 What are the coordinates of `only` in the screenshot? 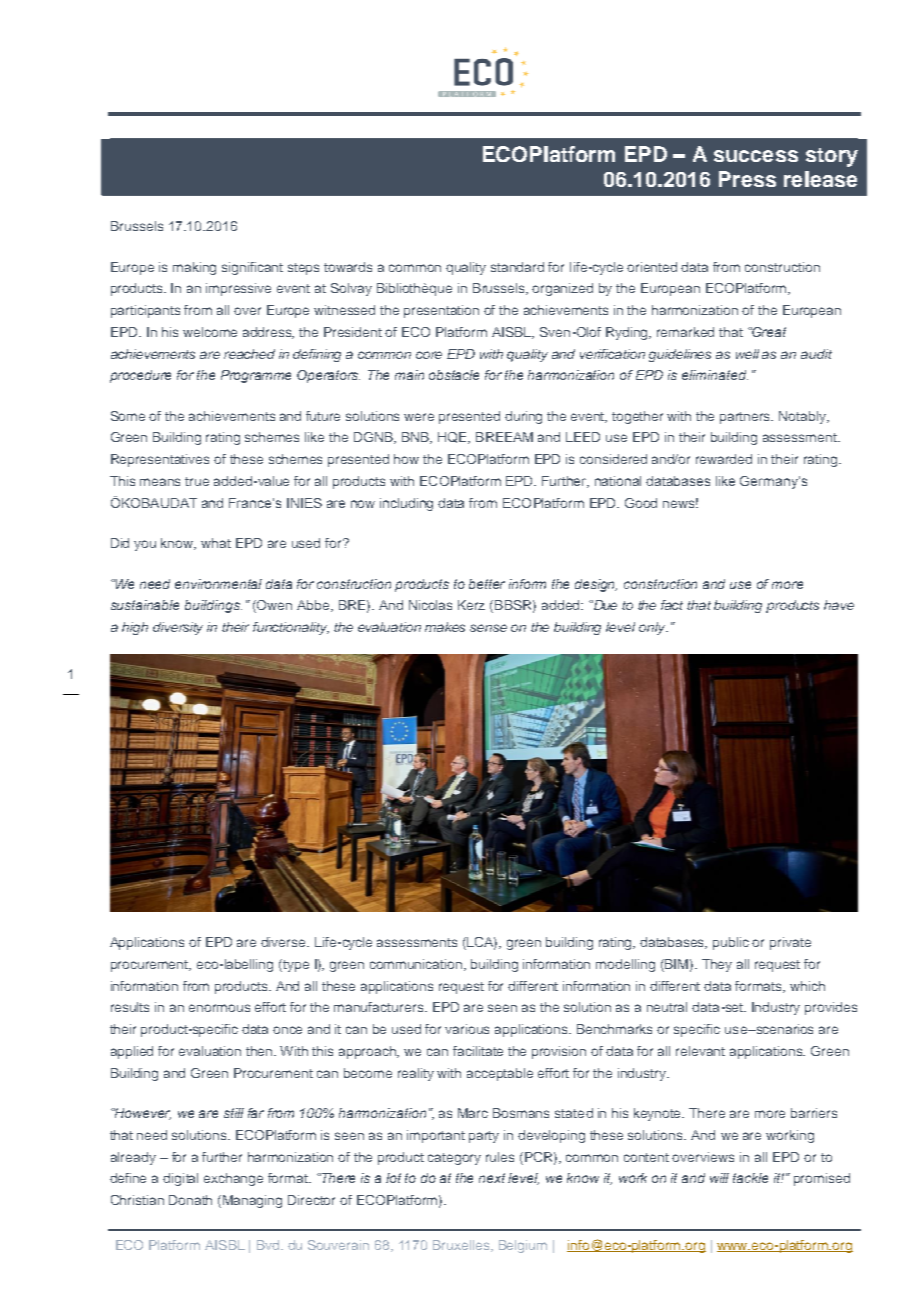 It's located at (653, 628).
